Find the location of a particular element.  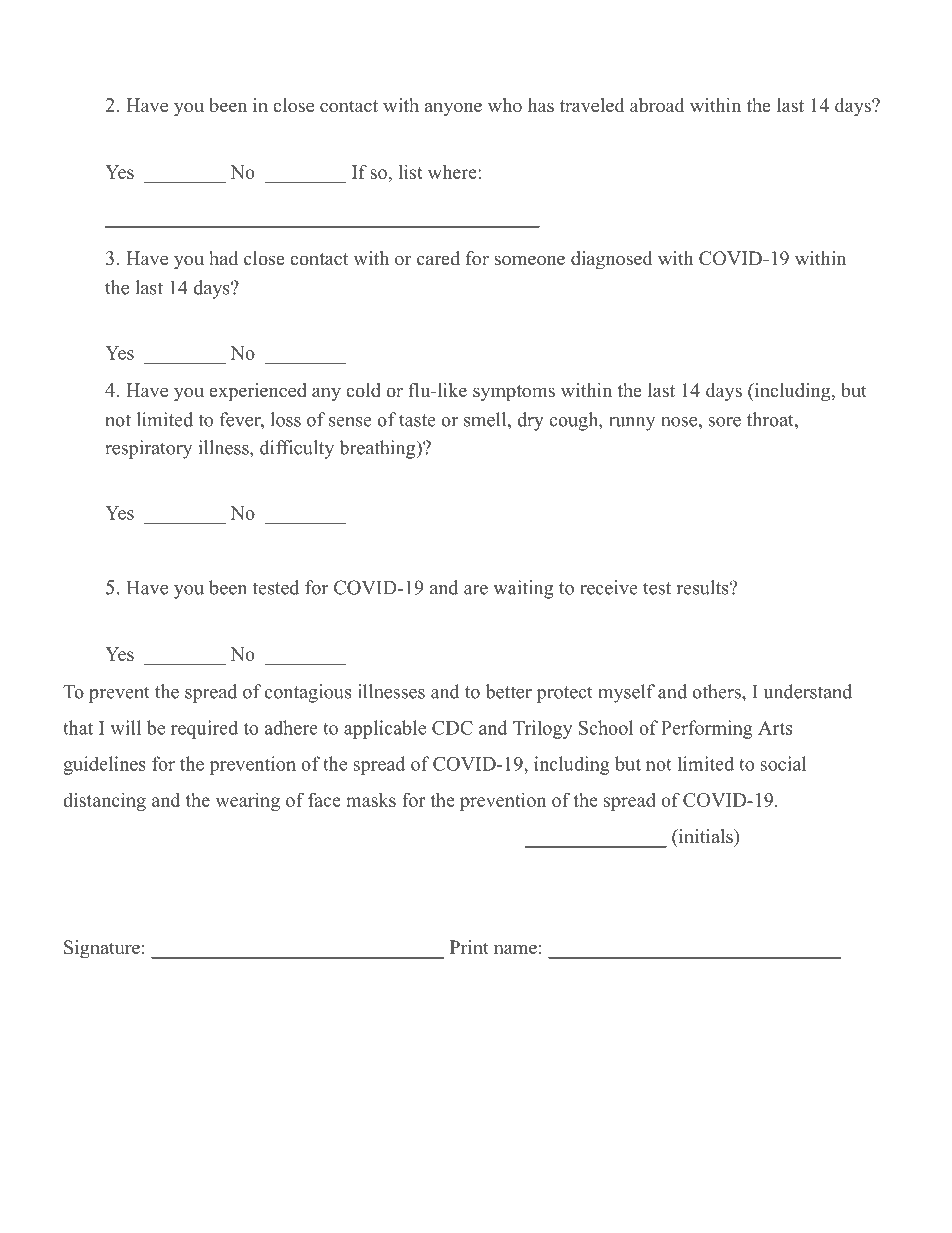

required is located at coordinates (204, 729).
